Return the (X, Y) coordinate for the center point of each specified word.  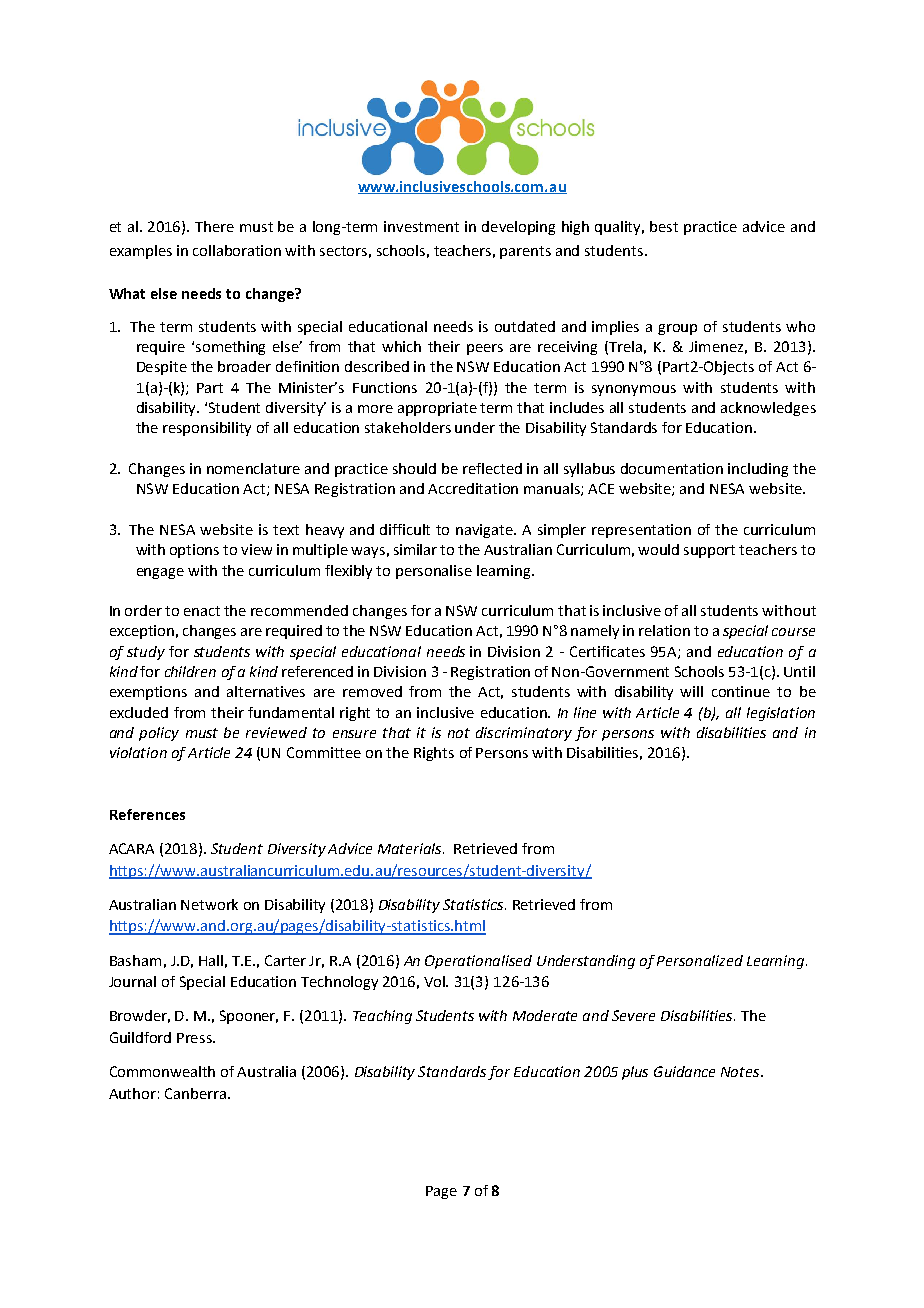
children (190, 671)
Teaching (382, 1017)
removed (372, 691)
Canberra (195, 1093)
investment (421, 226)
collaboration (237, 250)
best (664, 226)
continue (741, 691)
